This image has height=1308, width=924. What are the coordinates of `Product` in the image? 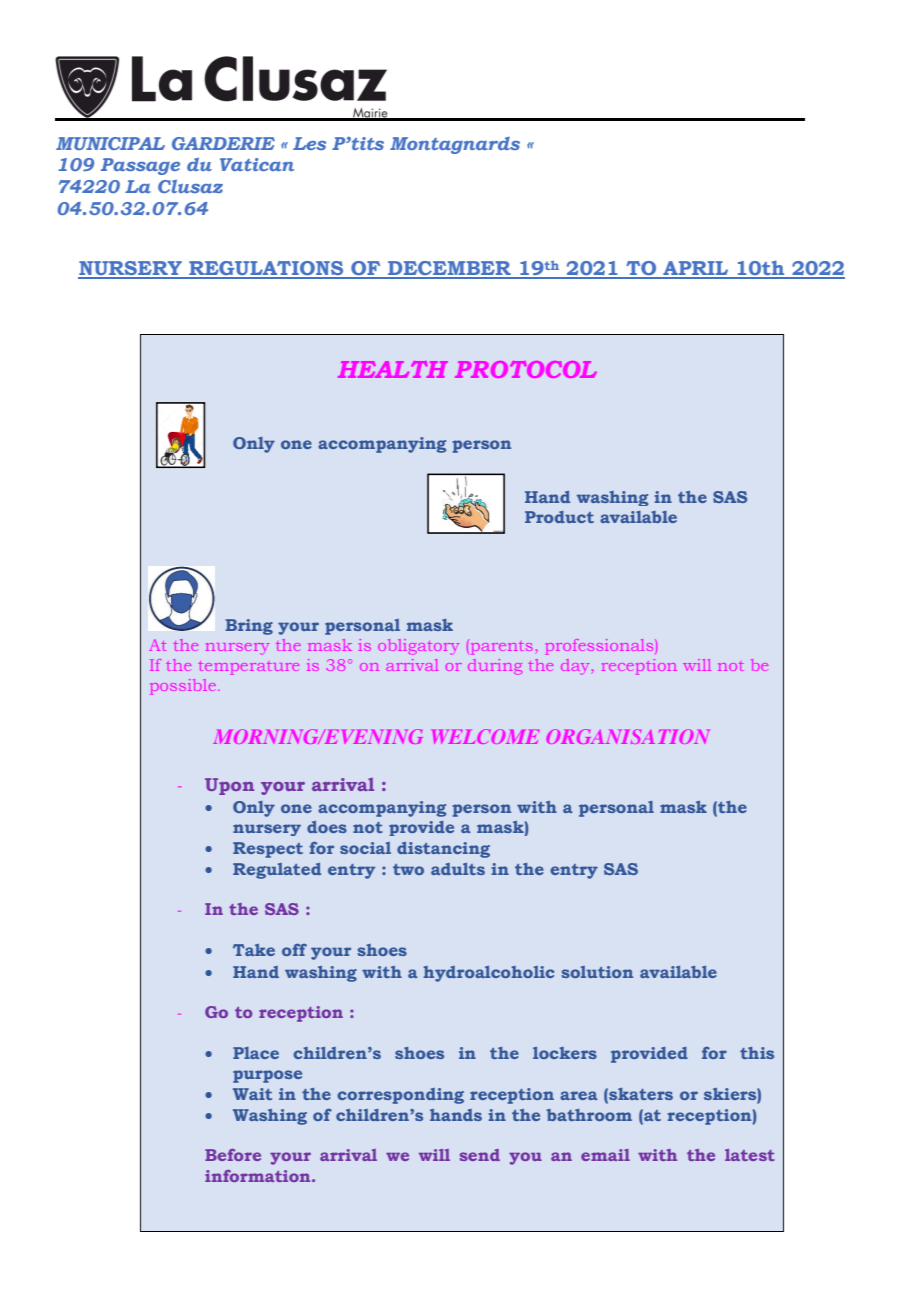 It's located at (559, 517).
